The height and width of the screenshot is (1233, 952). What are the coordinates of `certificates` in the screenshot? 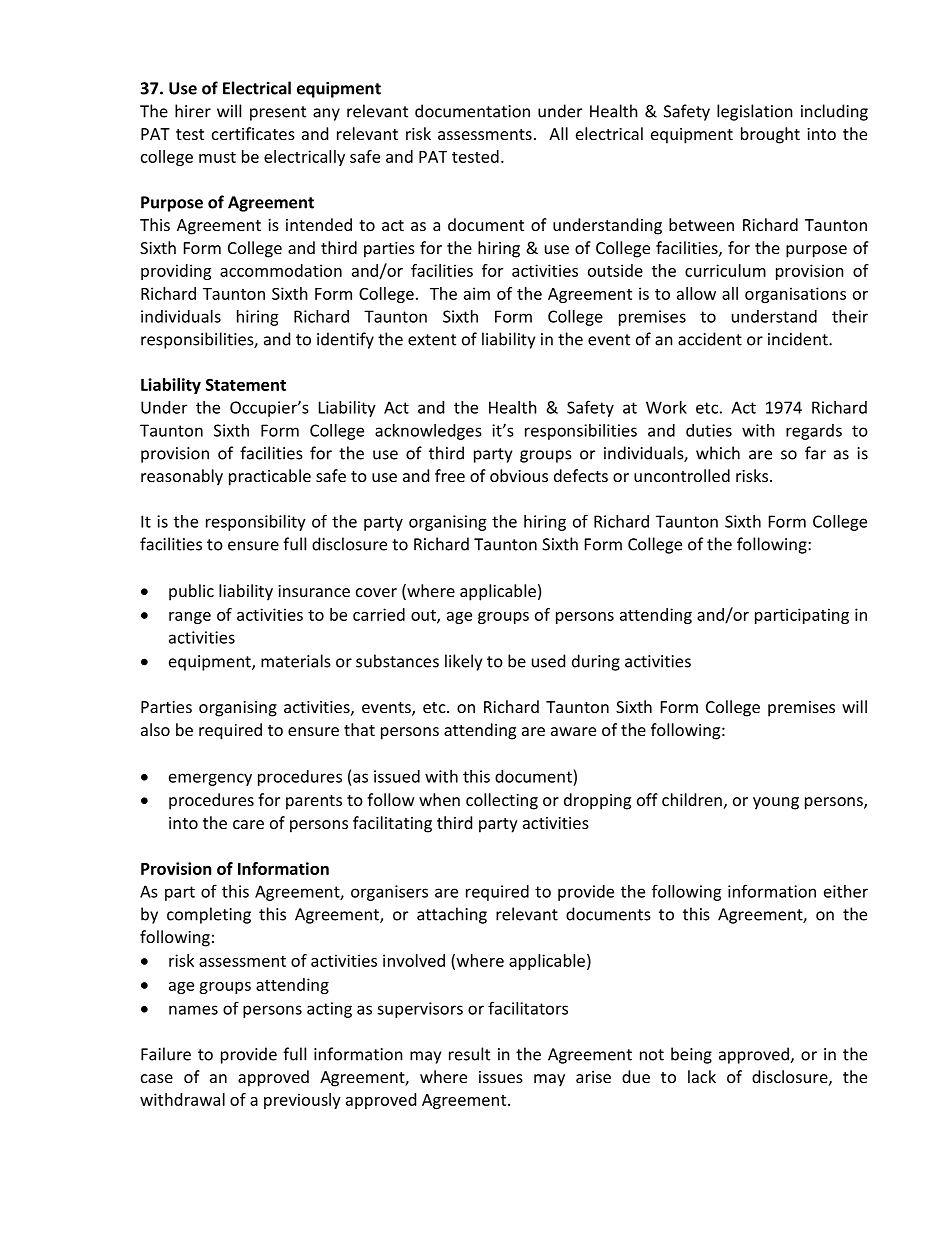 It's located at (253, 133).
